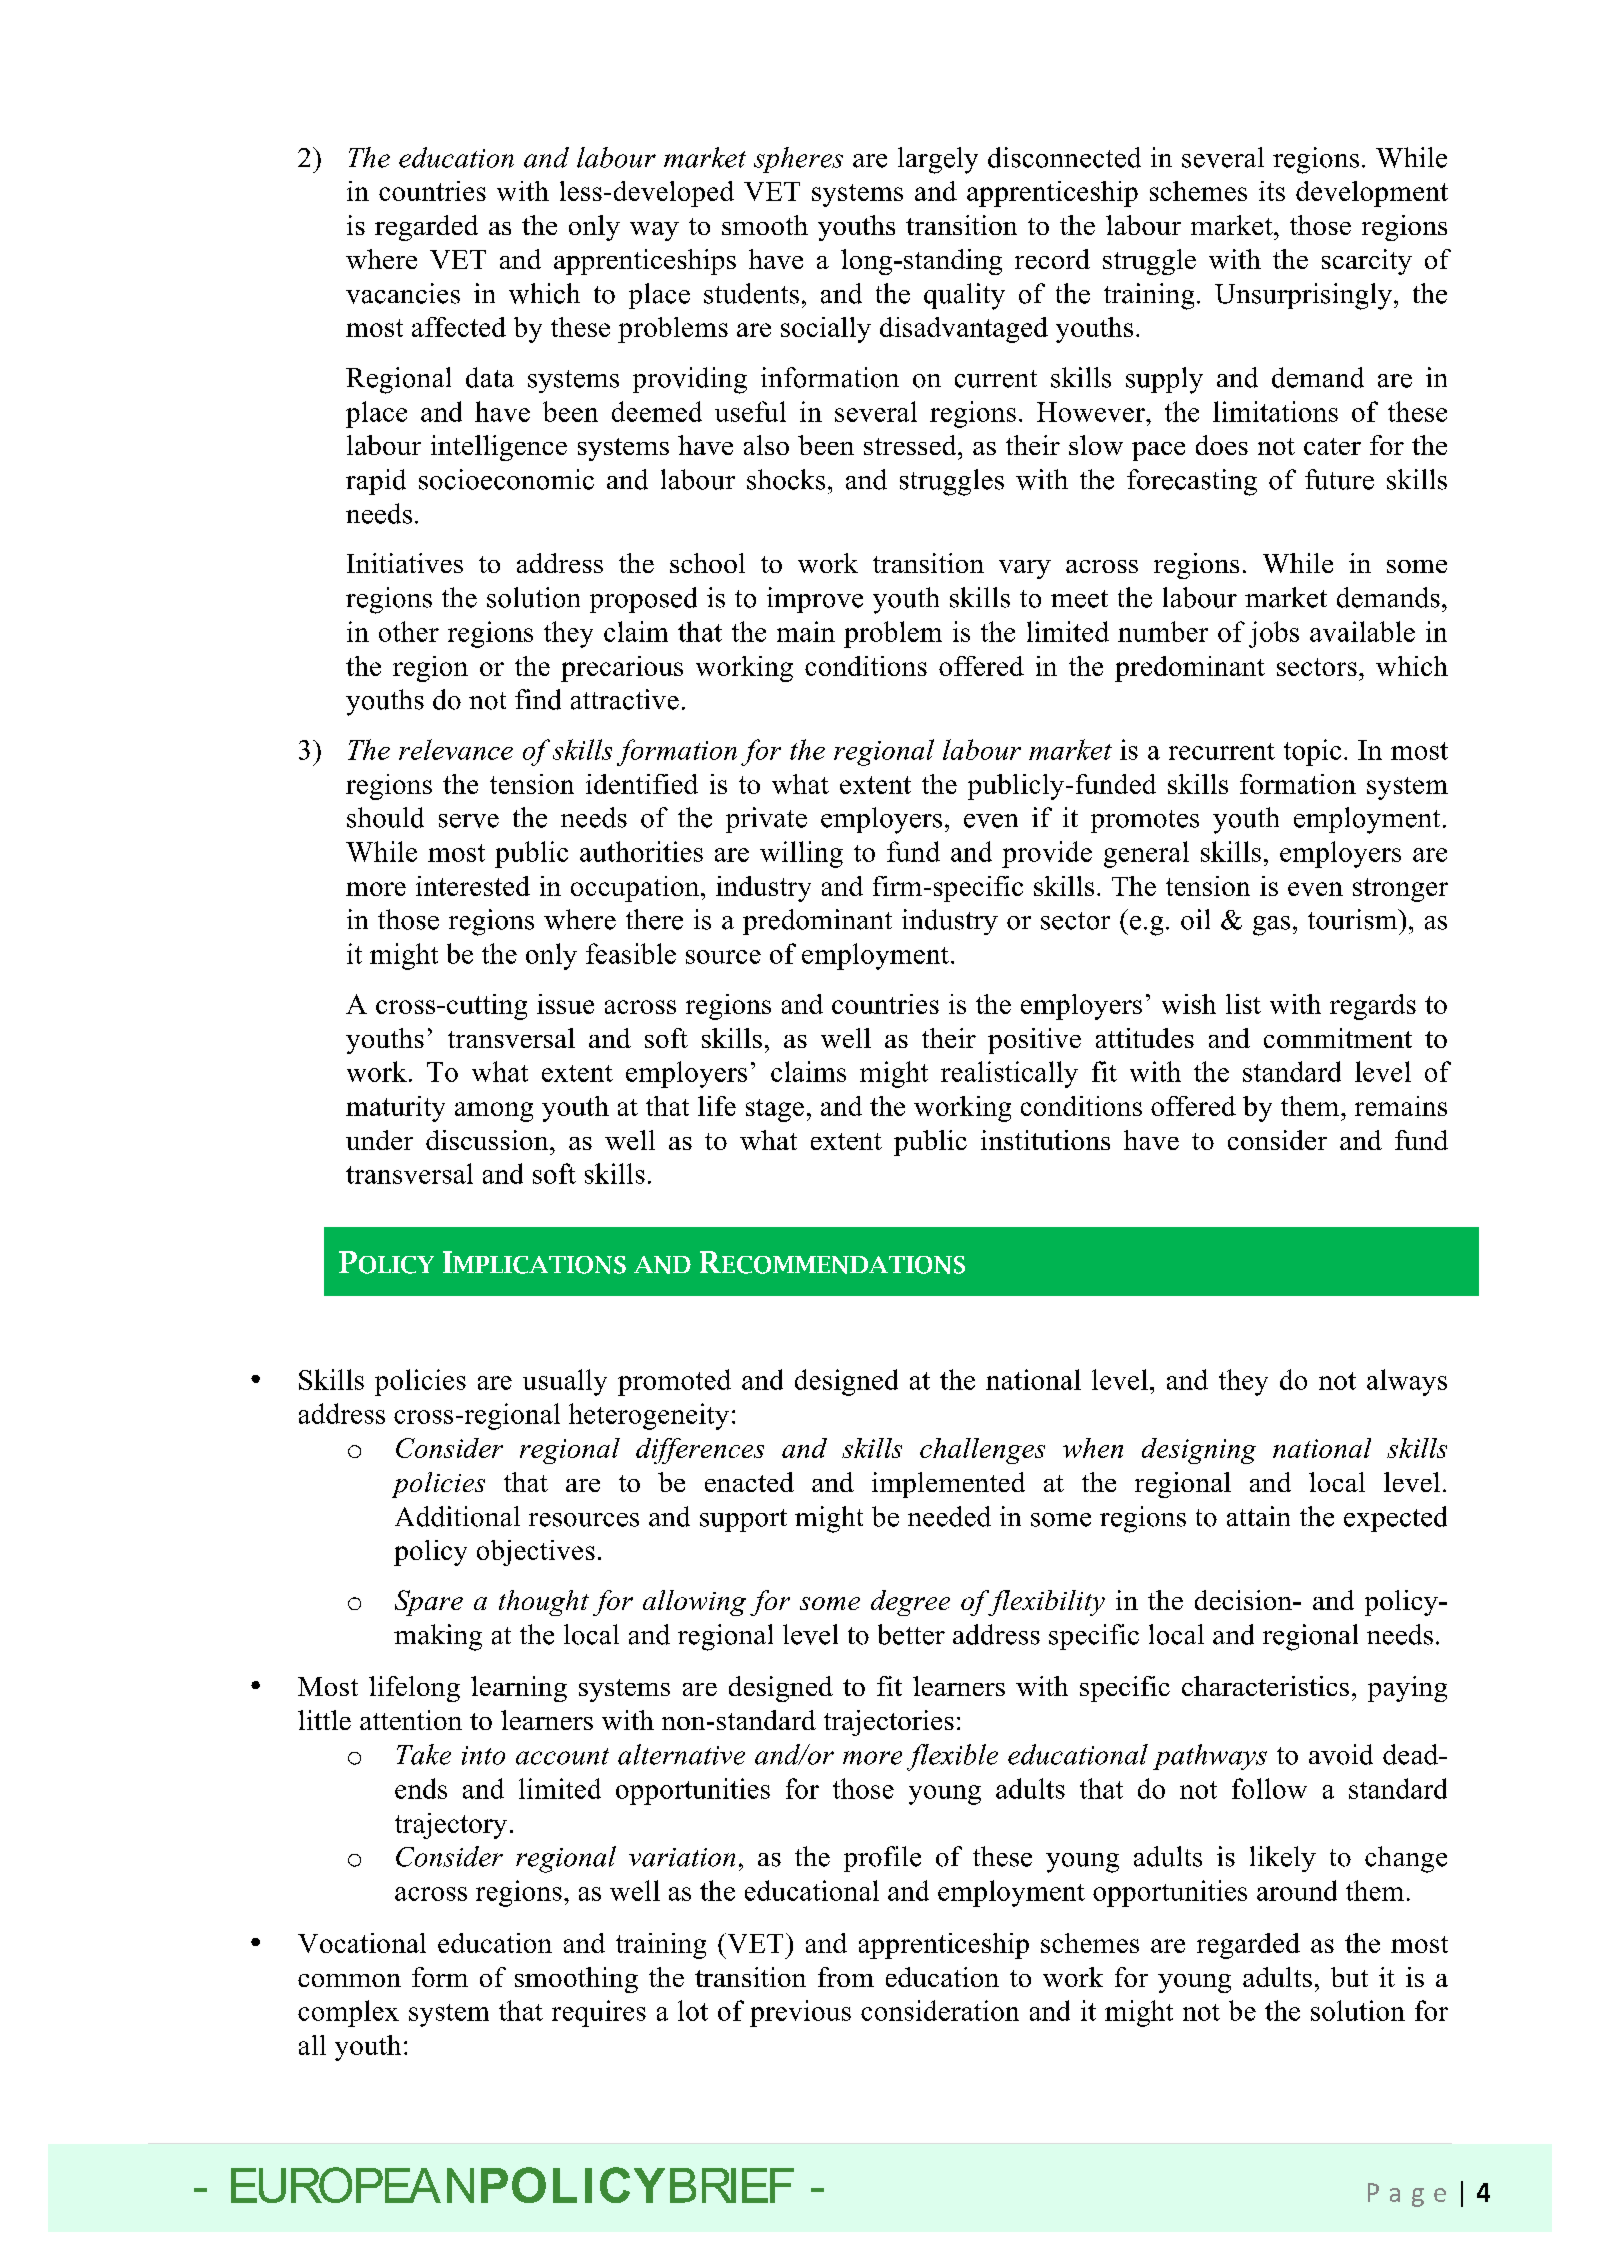 The width and height of the document is (1600, 2264). Describe the element at coordinates (1272, 191) in the document. I see `its` at that location.
